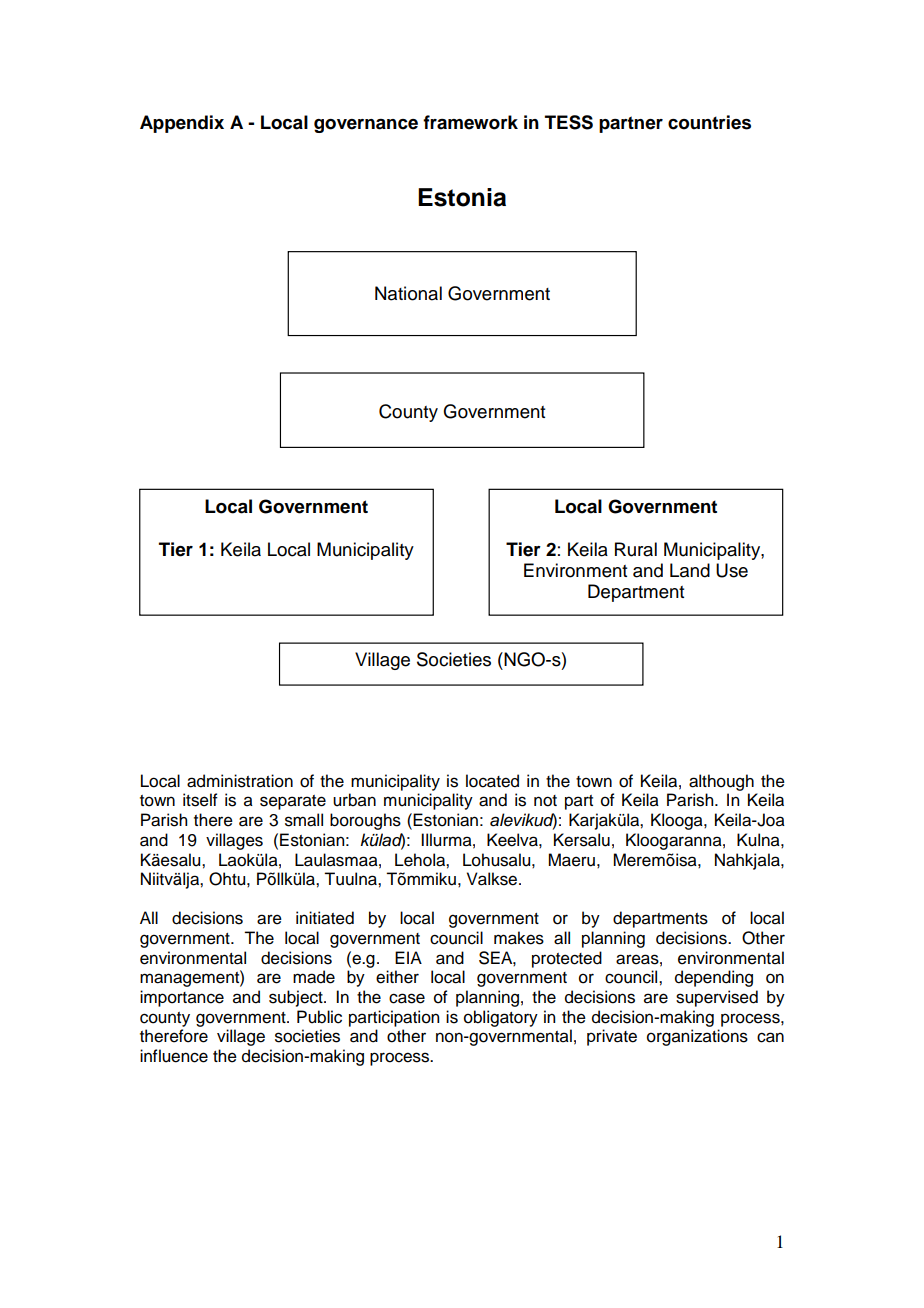 The width and height of the image is (924, 1308). I want to click on obligatory, so click(501, 1018).
